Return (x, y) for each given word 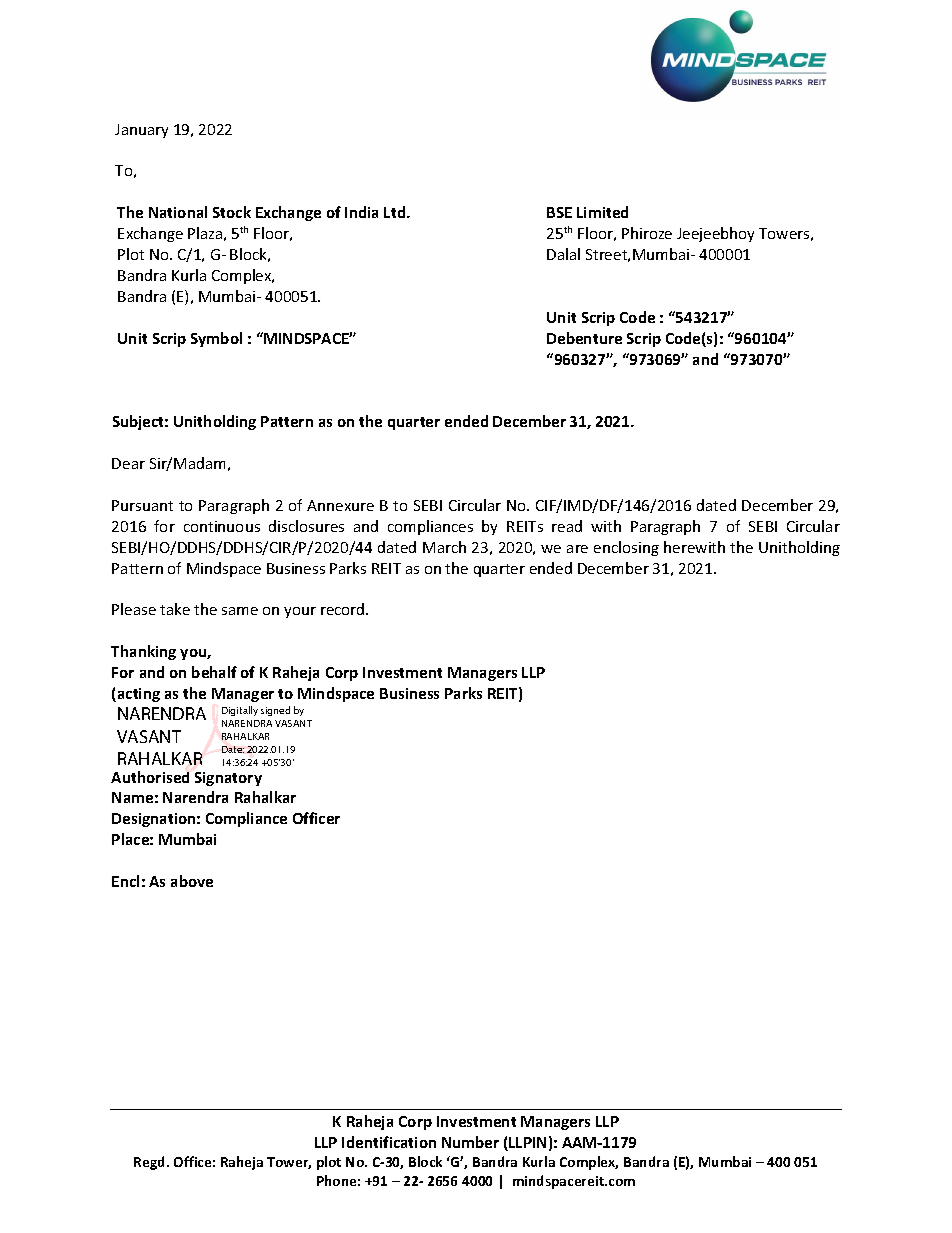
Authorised (150, 777)
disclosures (306, 526)
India (361, 212)
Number (470, 1142)
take (175, 609)
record (344, 609)
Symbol (216, 339)
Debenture (584, 338)
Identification (389, 1142)
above (192, 881)
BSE (559, 212)
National (178, 212)
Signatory (228, 779)
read (567, 526)
